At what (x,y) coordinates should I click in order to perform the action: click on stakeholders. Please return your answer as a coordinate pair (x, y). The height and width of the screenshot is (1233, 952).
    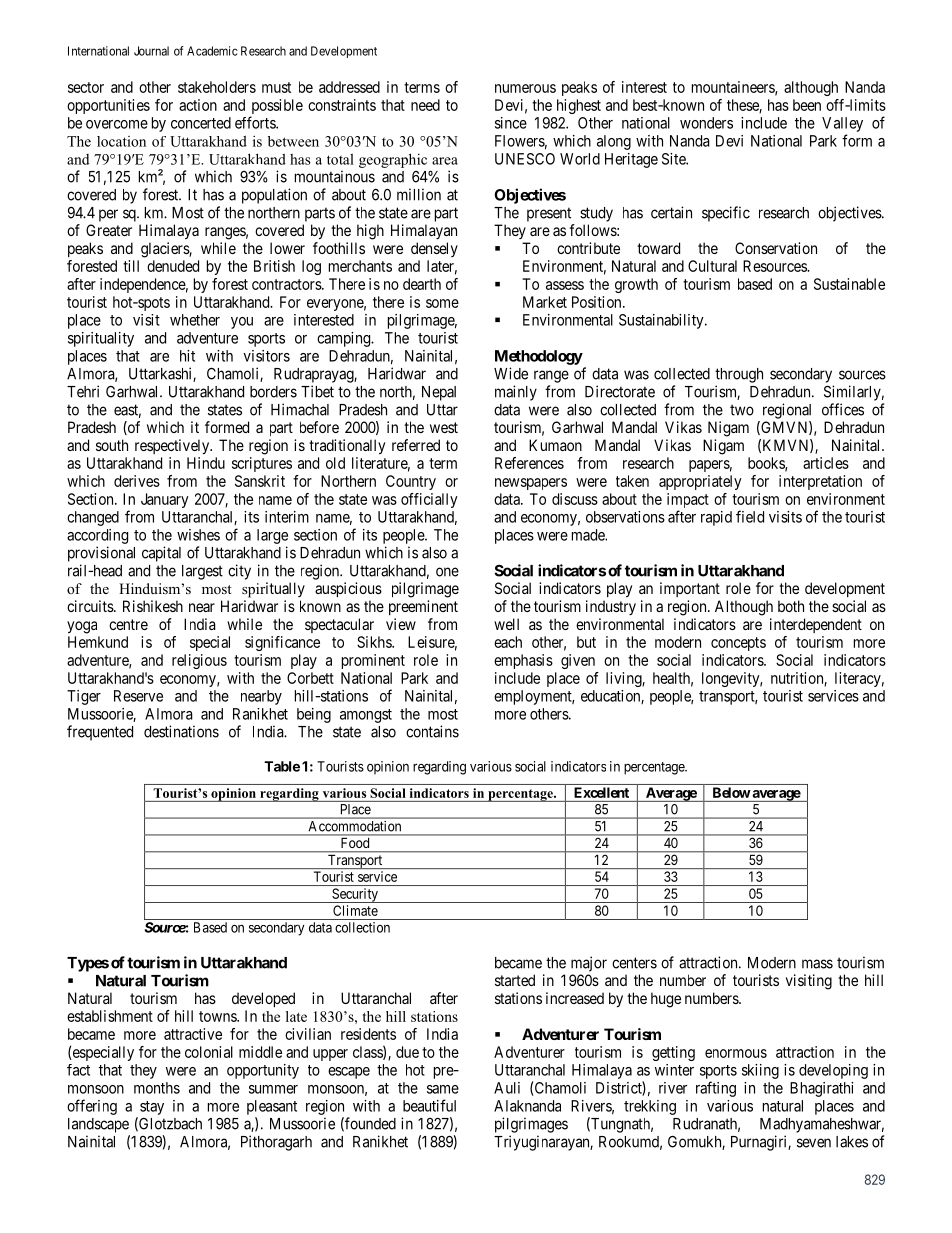
    Looking at the image, I should click on (217, 87).
